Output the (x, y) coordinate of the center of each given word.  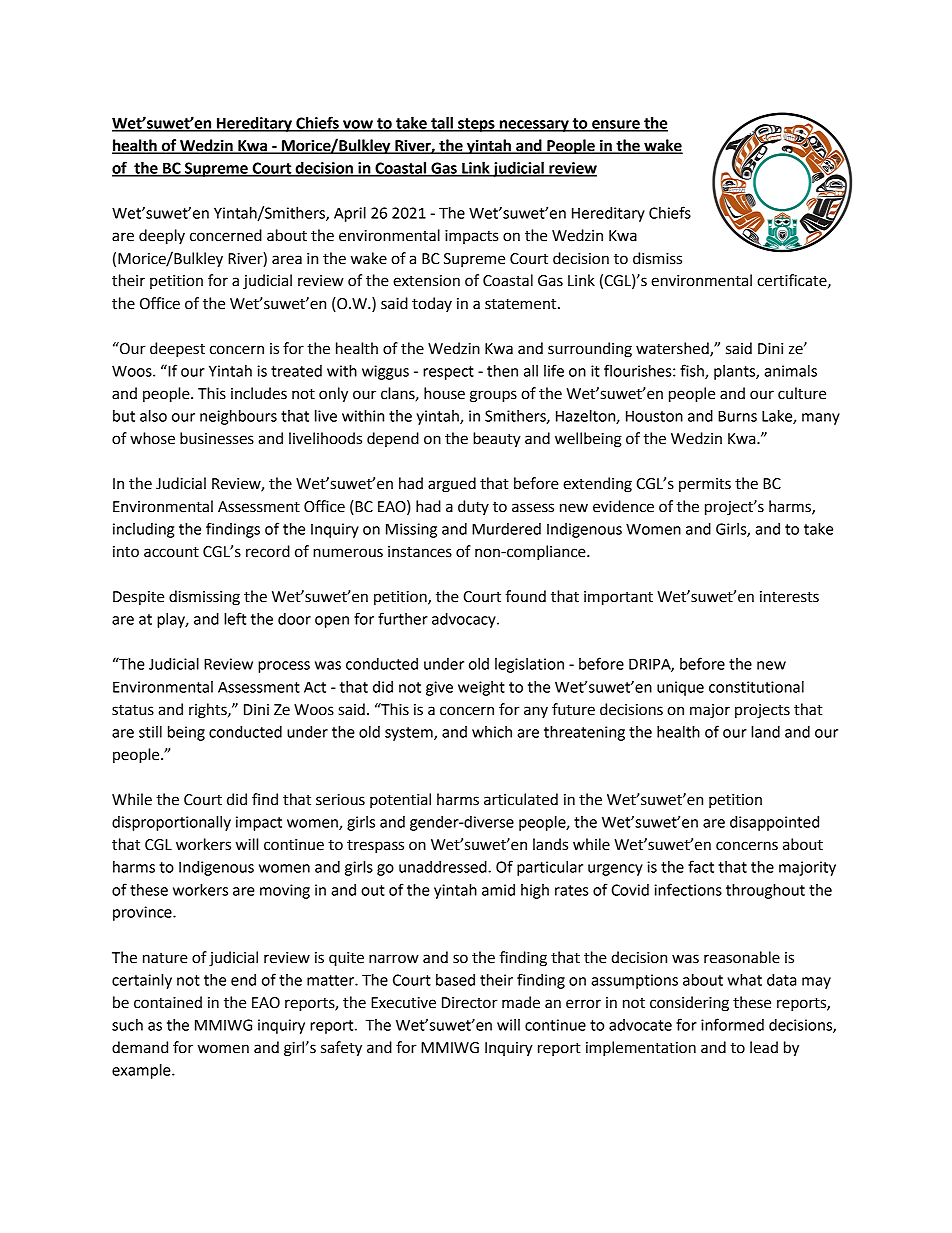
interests (789, 597)
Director (470, 1003)
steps (476, 125)
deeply (162, 237)
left (235, 618)
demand (140, 1047)
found (526, 596)
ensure (616, 125)
